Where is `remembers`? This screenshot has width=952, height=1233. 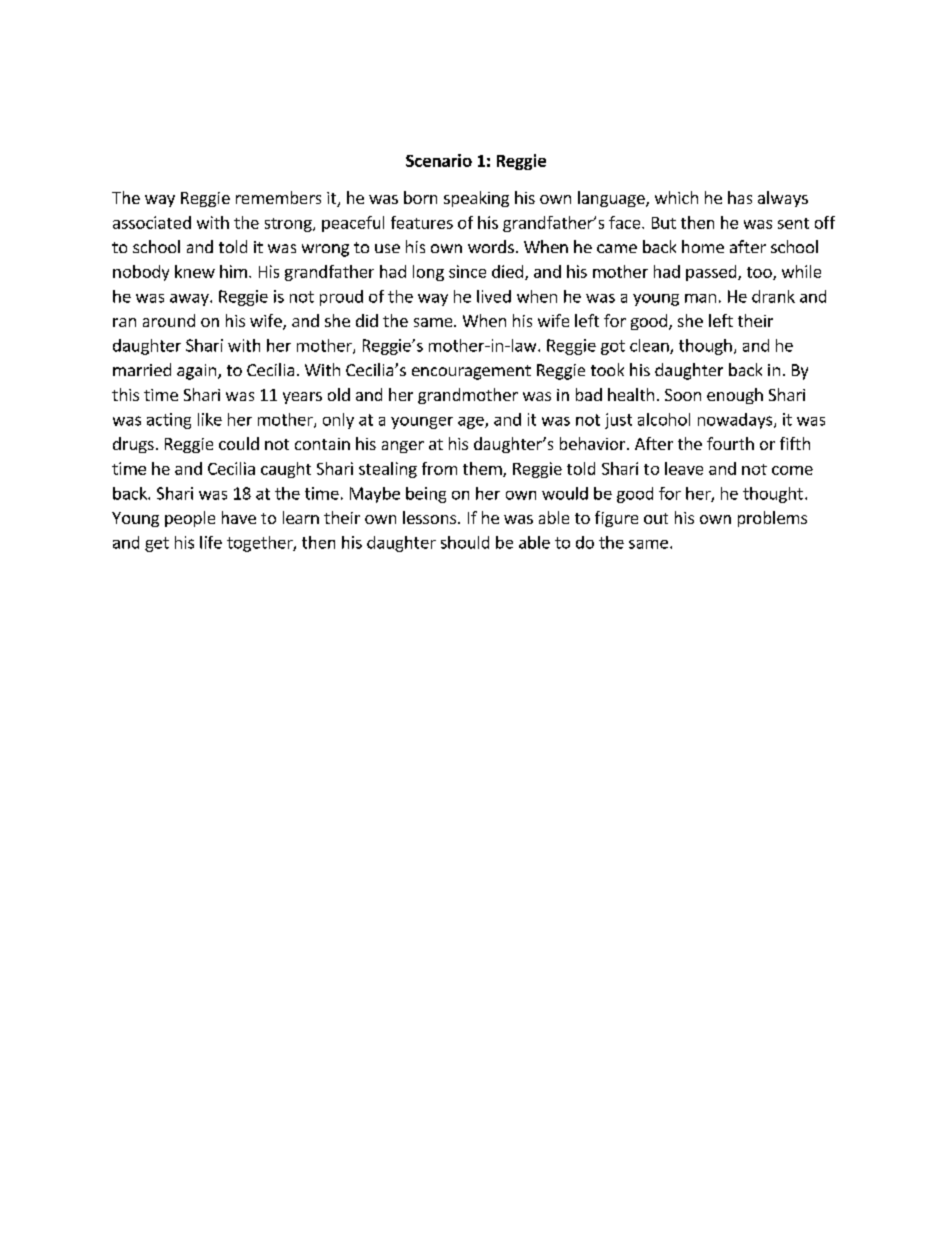 remembers is located at coordinates (278, 197).
